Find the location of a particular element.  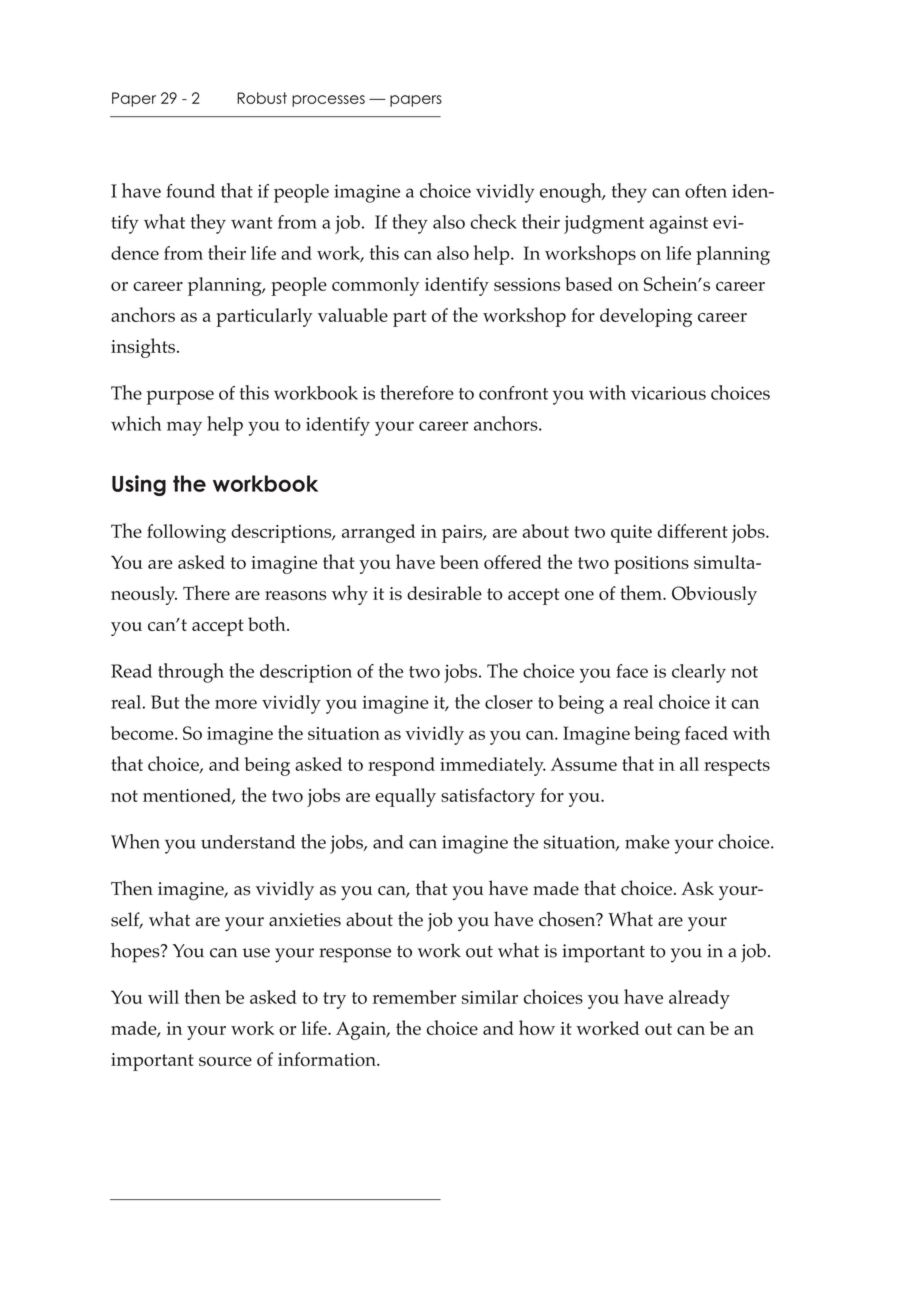

processes is located at coordinates (328, 101).
